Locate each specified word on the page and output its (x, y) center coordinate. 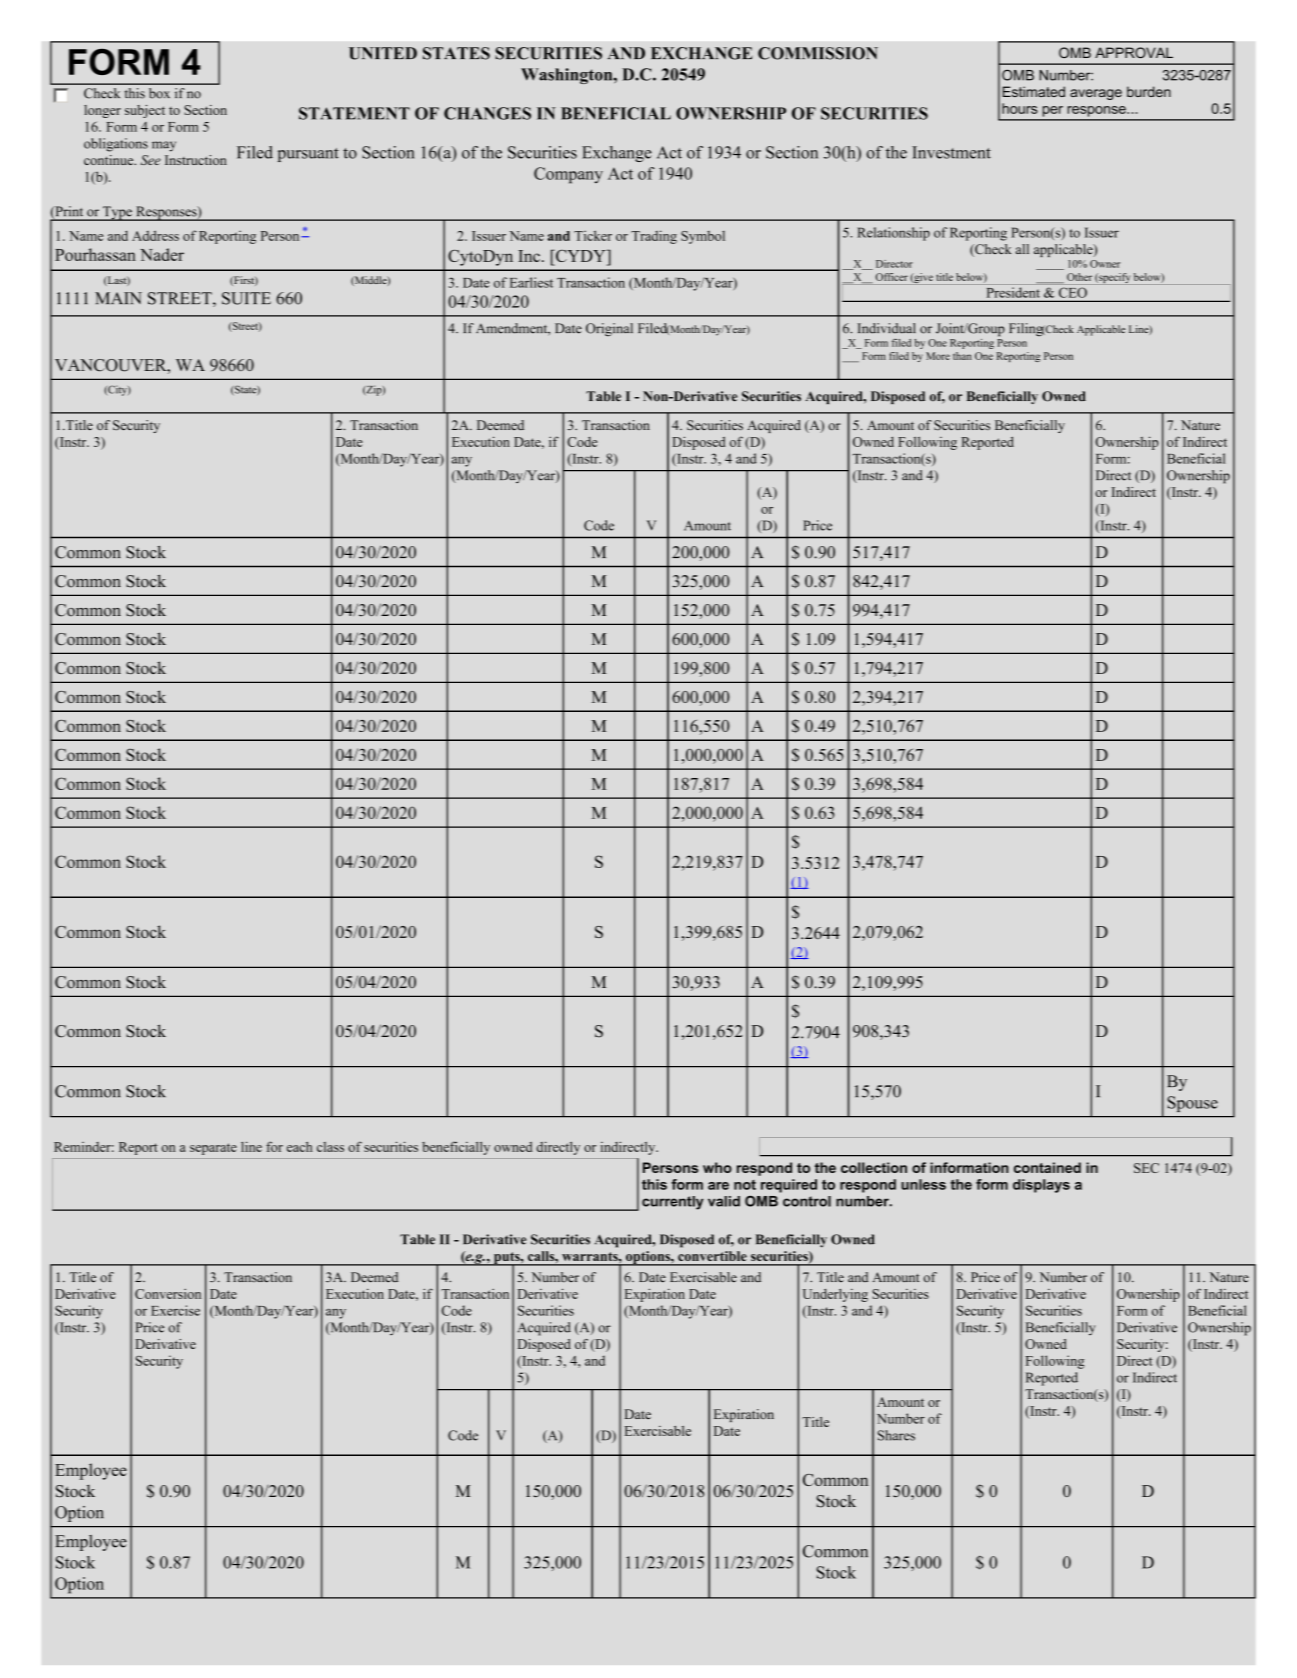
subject (145, 111)
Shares (896, 1435)
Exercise (175, 1310)
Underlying (835, 1295)
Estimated (1034, 91)
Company (568, 175)
